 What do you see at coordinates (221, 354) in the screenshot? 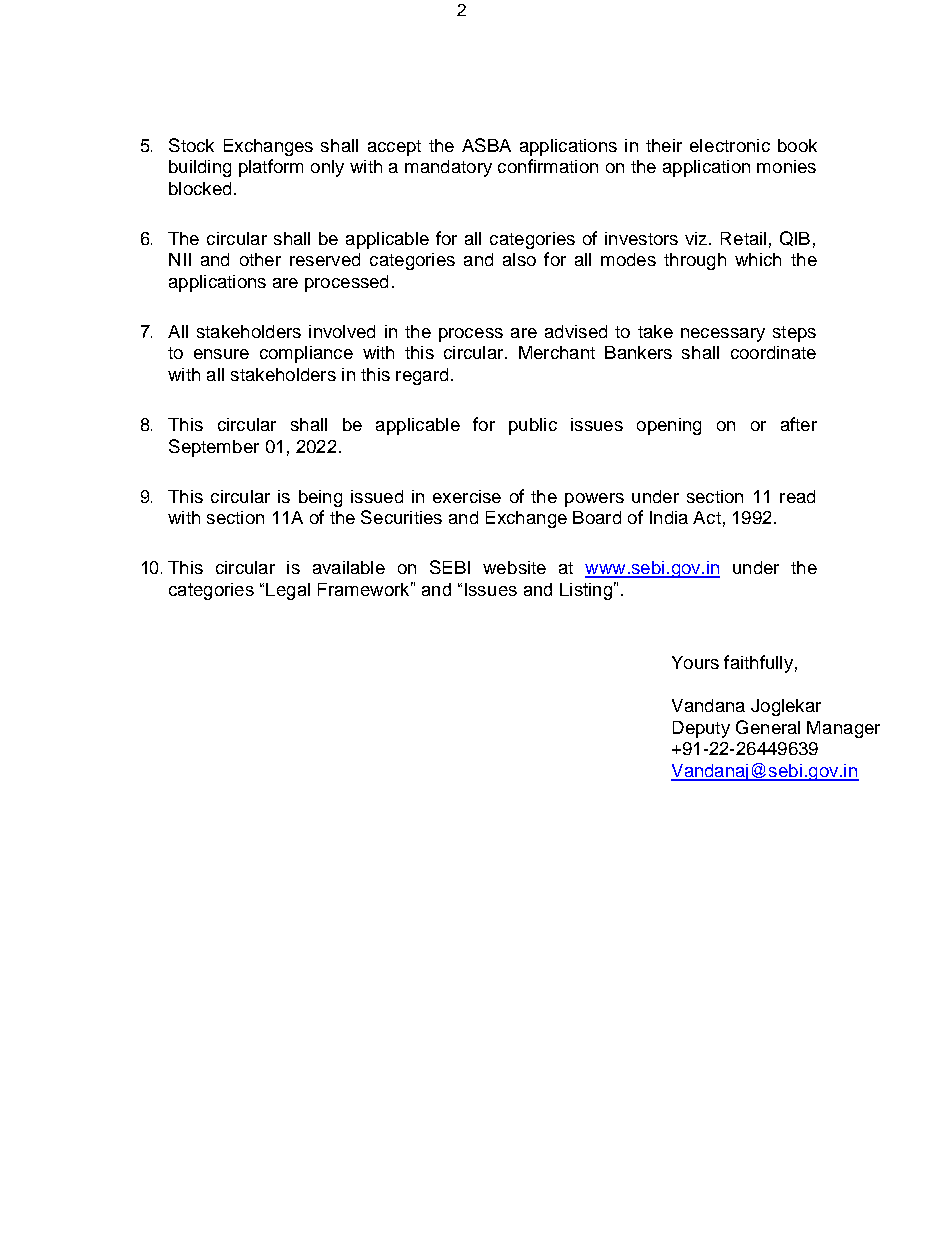
I see `ensure` at bounding box center [221, 354].
